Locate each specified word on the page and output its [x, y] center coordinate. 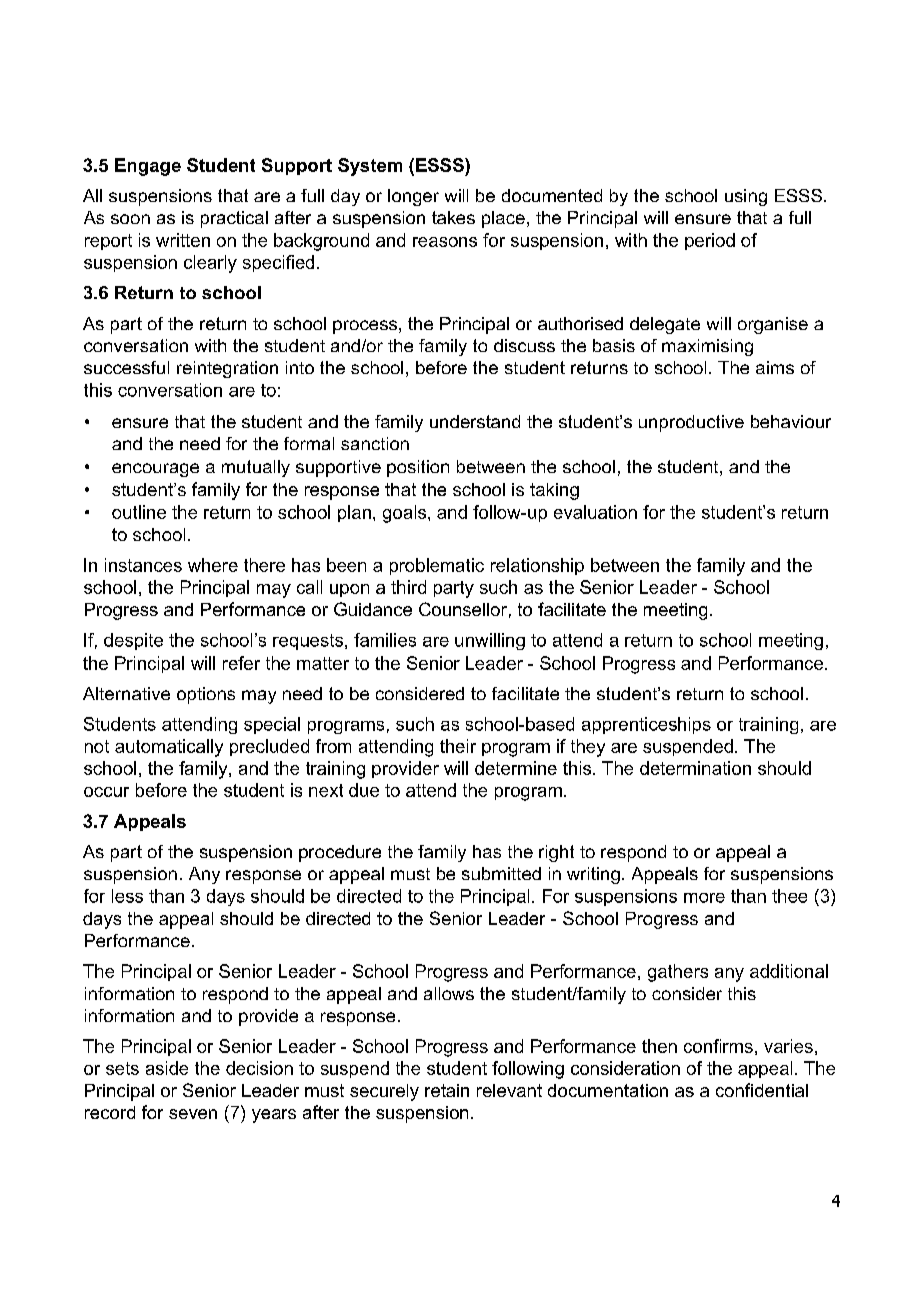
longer [413, 197]
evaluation [595, 512]
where [213, 565]
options [206, 695]
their [458, 746]
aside [167, 1068]
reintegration [227, 369]
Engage [148, 167]
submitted [501, 873]
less [127, 896]
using [746, 197]
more [704, 898]
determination [695, 768]
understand [475, 421]
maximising [707, 347]
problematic [437, 566]
